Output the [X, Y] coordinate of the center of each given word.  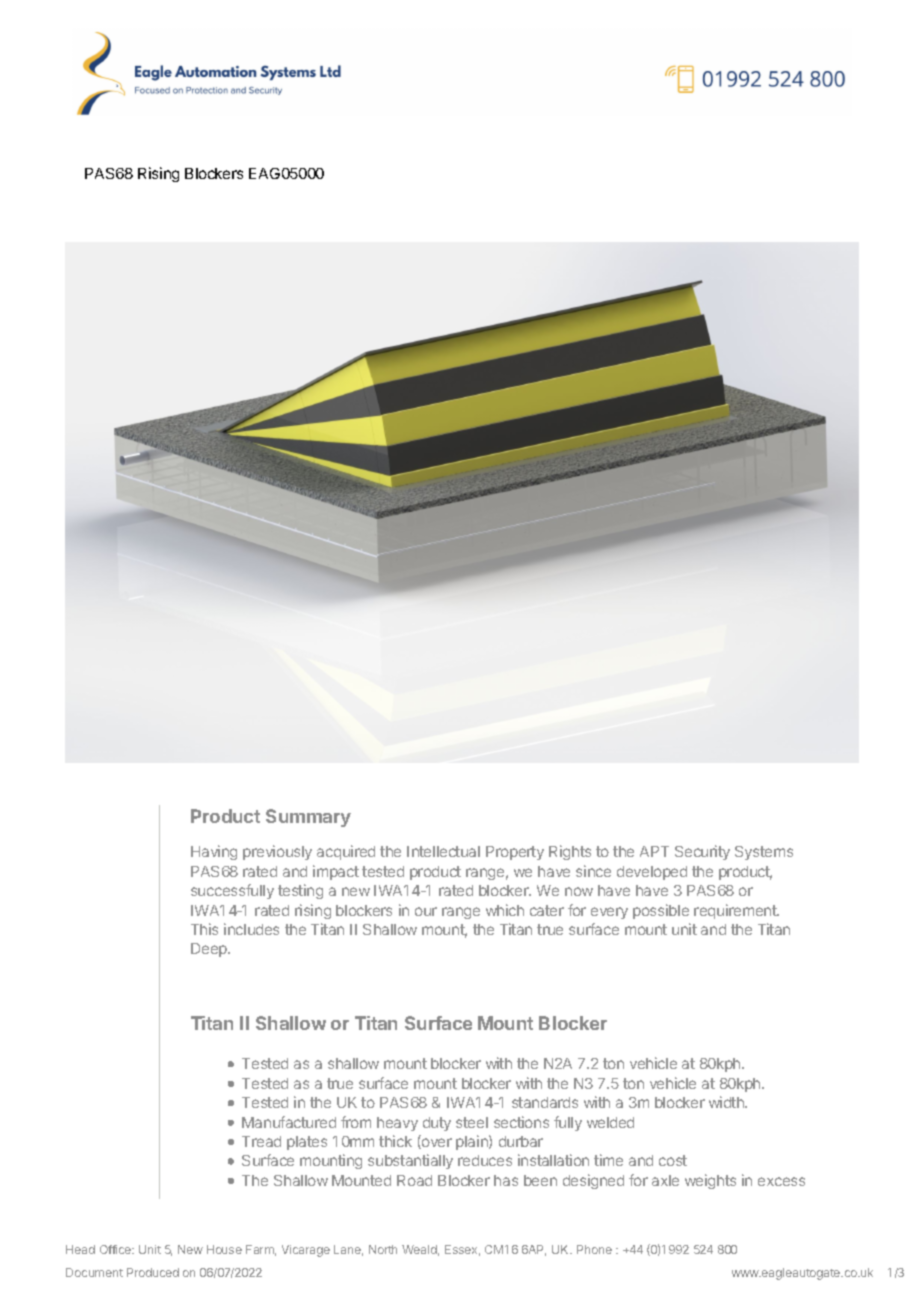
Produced [153, 1272]
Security [702, 852]
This [204, 929]
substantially [410, 1161]
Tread [261, 1141]
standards [545, 1102]
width [727, 1102]
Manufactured [289, 1122]
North [383, 1249]
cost [673, 1160]
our [426, 911]
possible [661, 911]
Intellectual [443, 851]
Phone [594, 1249]
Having [214, 852]
